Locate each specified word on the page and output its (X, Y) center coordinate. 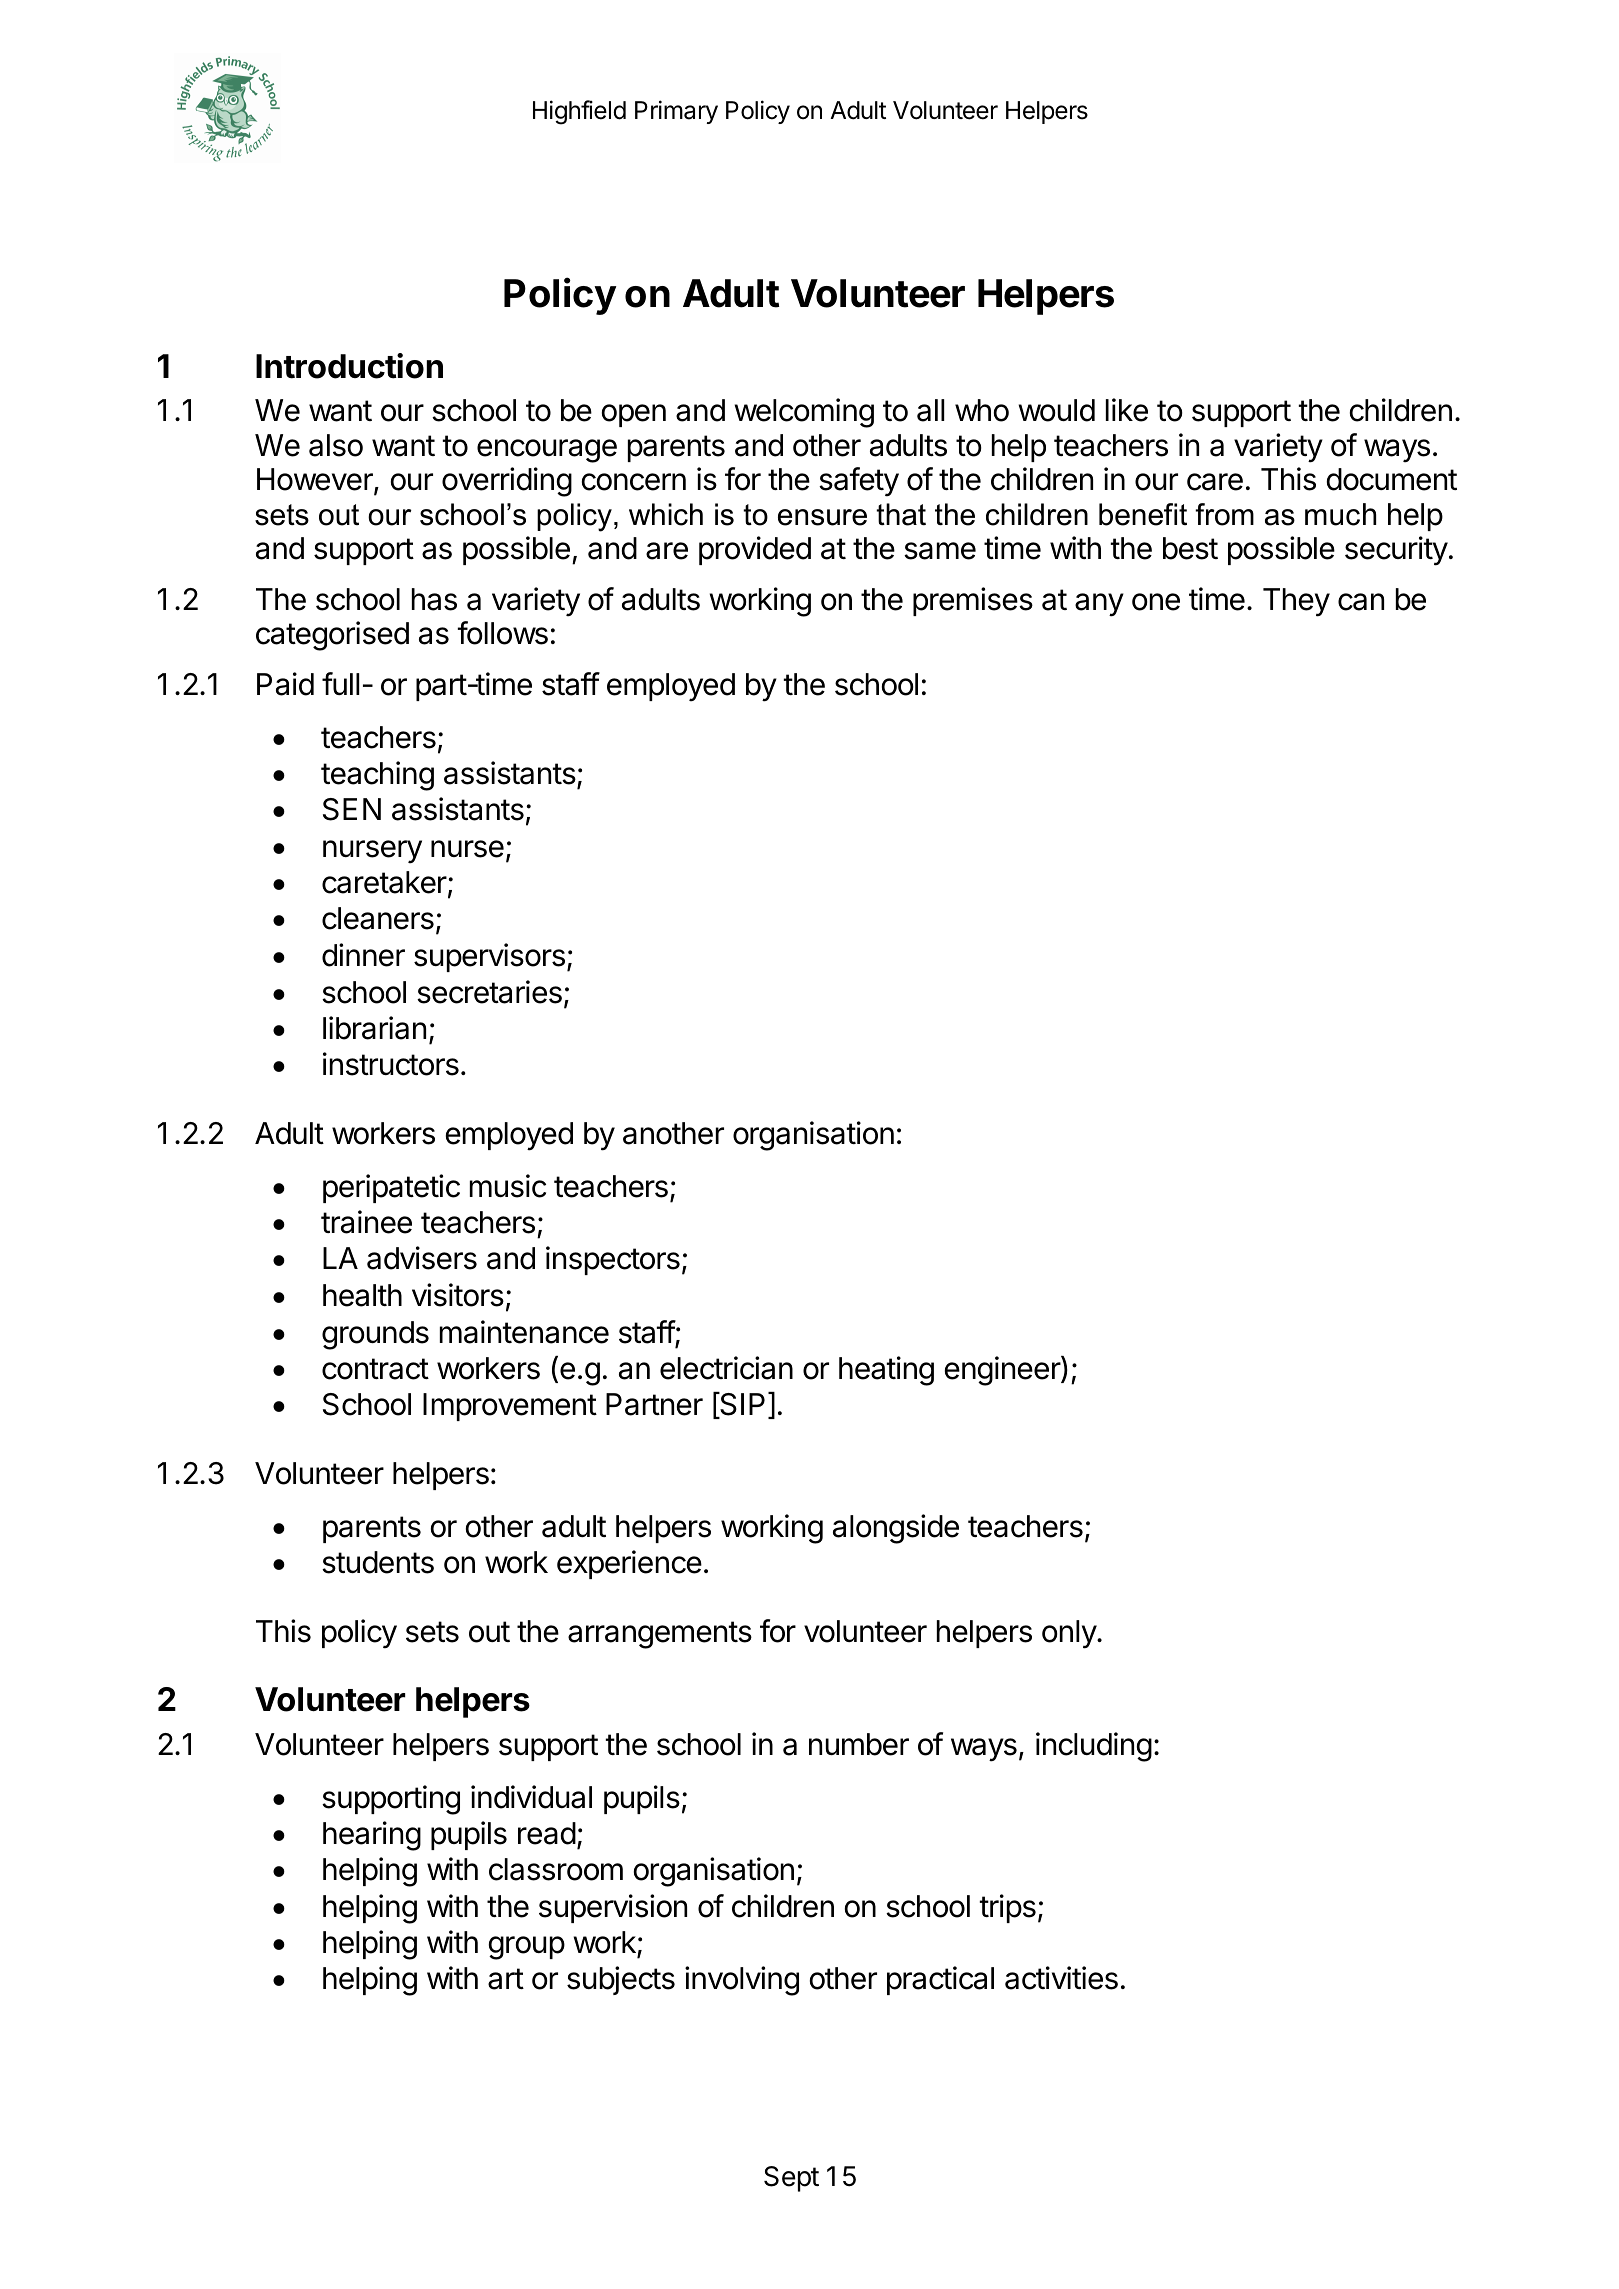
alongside (896, 1529)
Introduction (349, 366)
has (434, 599)
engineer (1003, 1371)
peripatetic (391, 1188)
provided (755, 550)
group (526, 1948)
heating (886, 1371)
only (1070, 1634)
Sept (791, 2179)
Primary (676, 112)
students (378, 1562)
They (1296, 602)
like (1127, 410)
